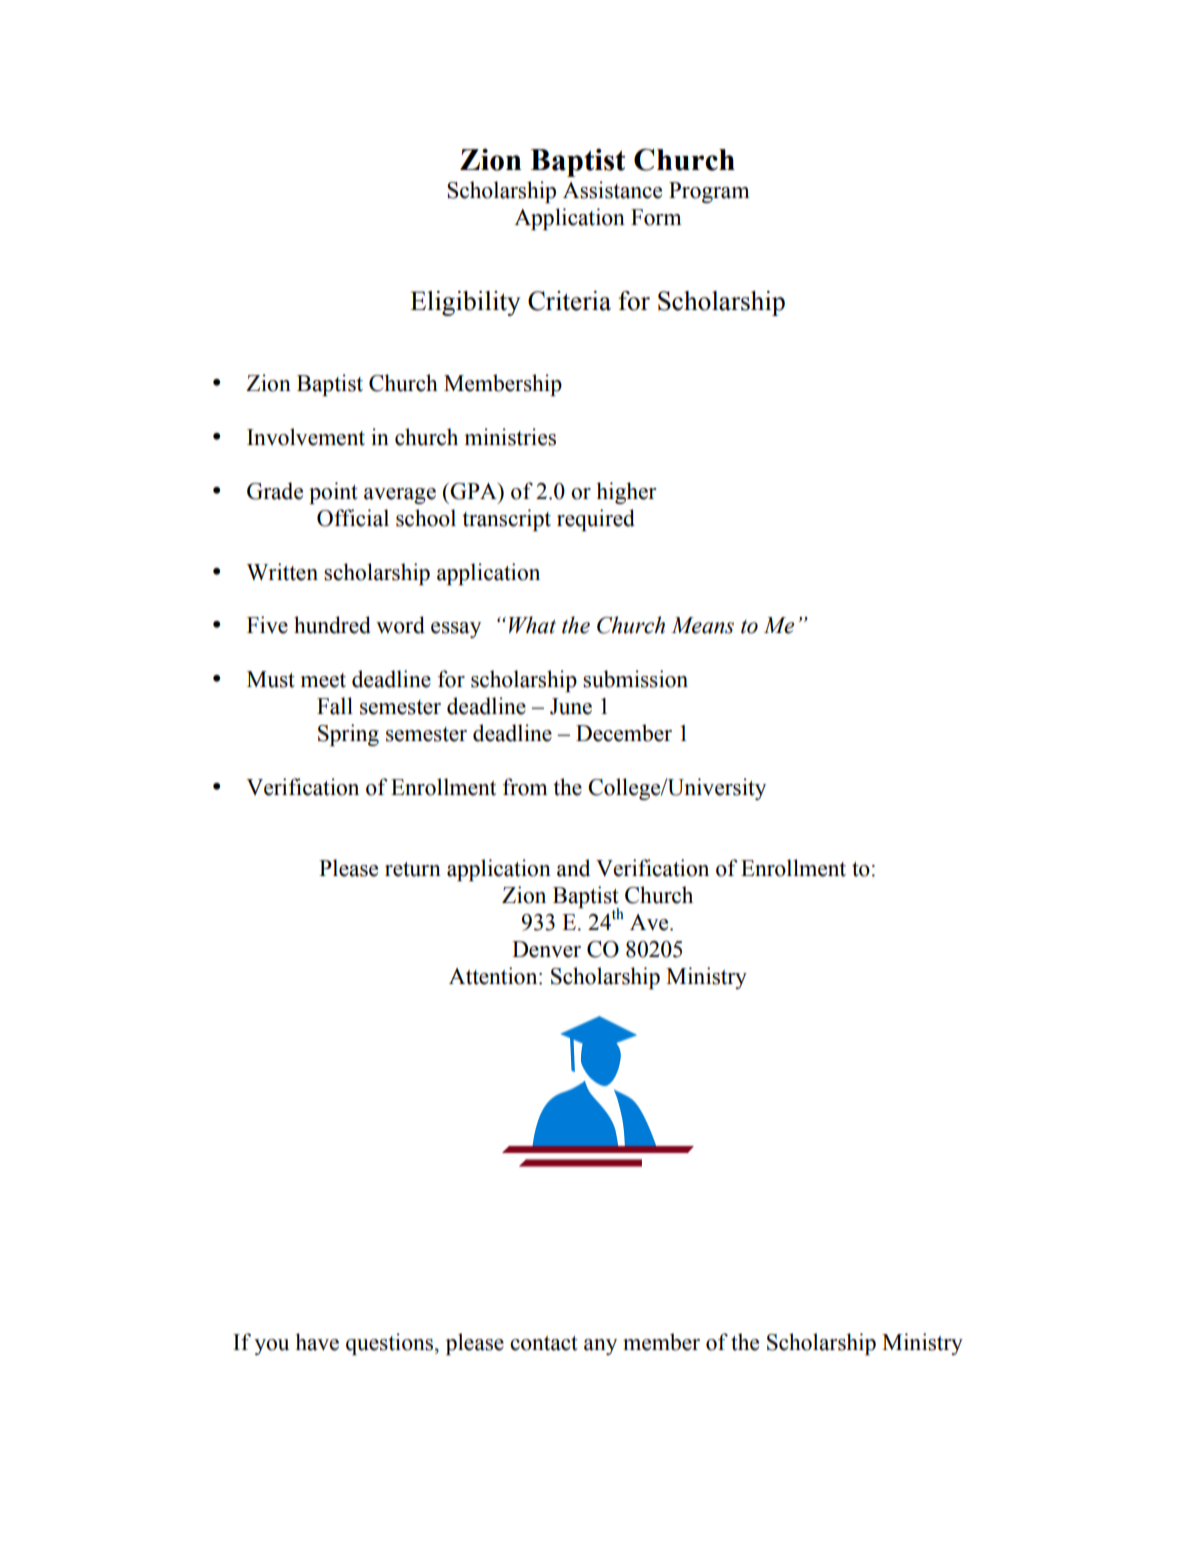  What do you see at coordinates (635, 679) in the screenshot?
I see `submission` at bounding box center [635, 679].
